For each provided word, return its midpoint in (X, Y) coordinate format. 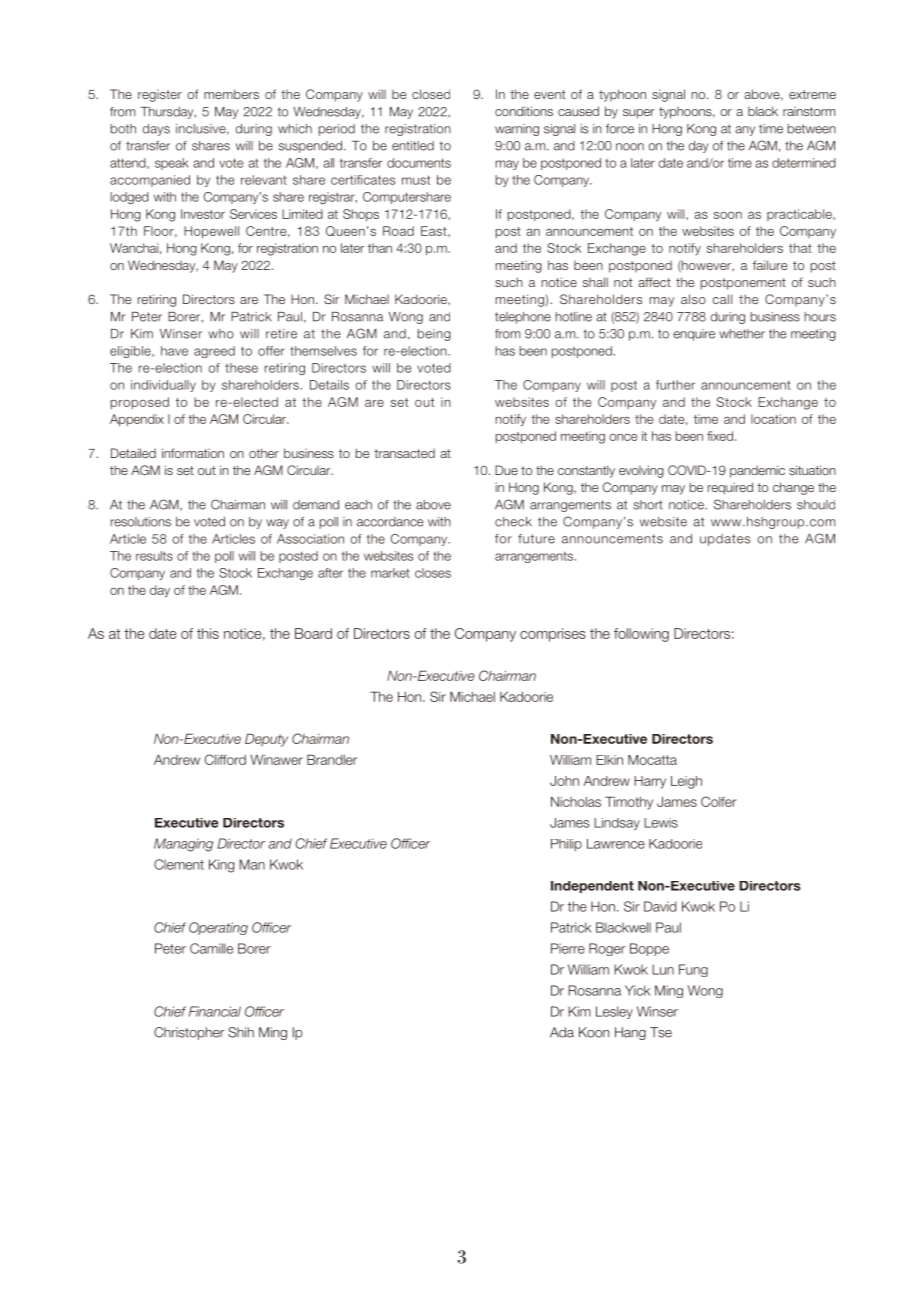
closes (433, 573)
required (730, 488)
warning (517, 130)
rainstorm (809, 111)
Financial (215, 1011)
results (154, 556)
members (231, 94)
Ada (562, 1032)
